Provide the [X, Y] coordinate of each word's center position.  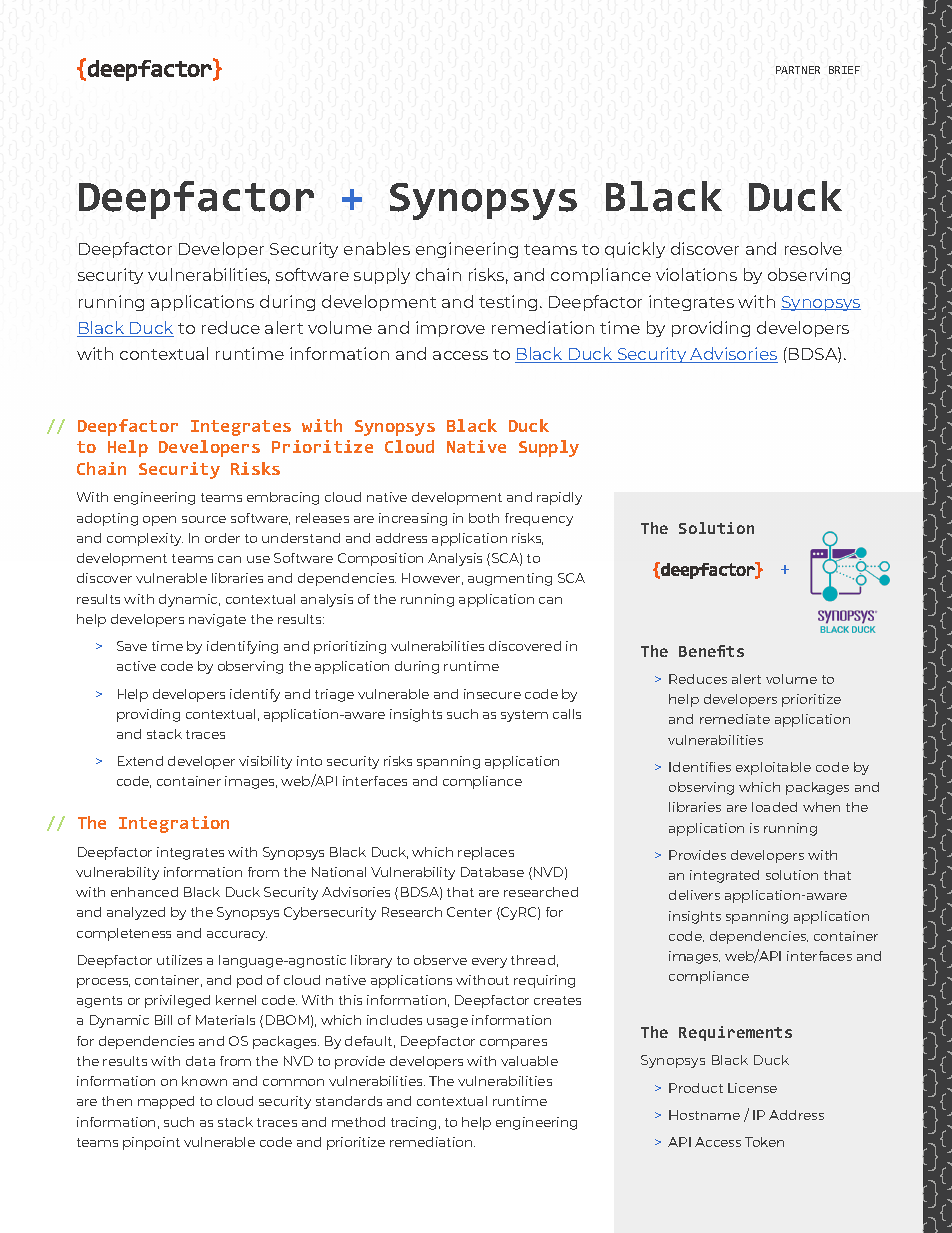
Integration [174, 824]
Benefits [711, 651]
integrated [724, 876]
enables [377, 248]
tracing [413, 1123]
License [752, 1088]
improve [450, 329]
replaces [486, 853]
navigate [217, 620]
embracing [283, 498]
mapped [166, 1102]
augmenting [510, 579]
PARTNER [798, 70]
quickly [635, 250]
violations [696, 274]
